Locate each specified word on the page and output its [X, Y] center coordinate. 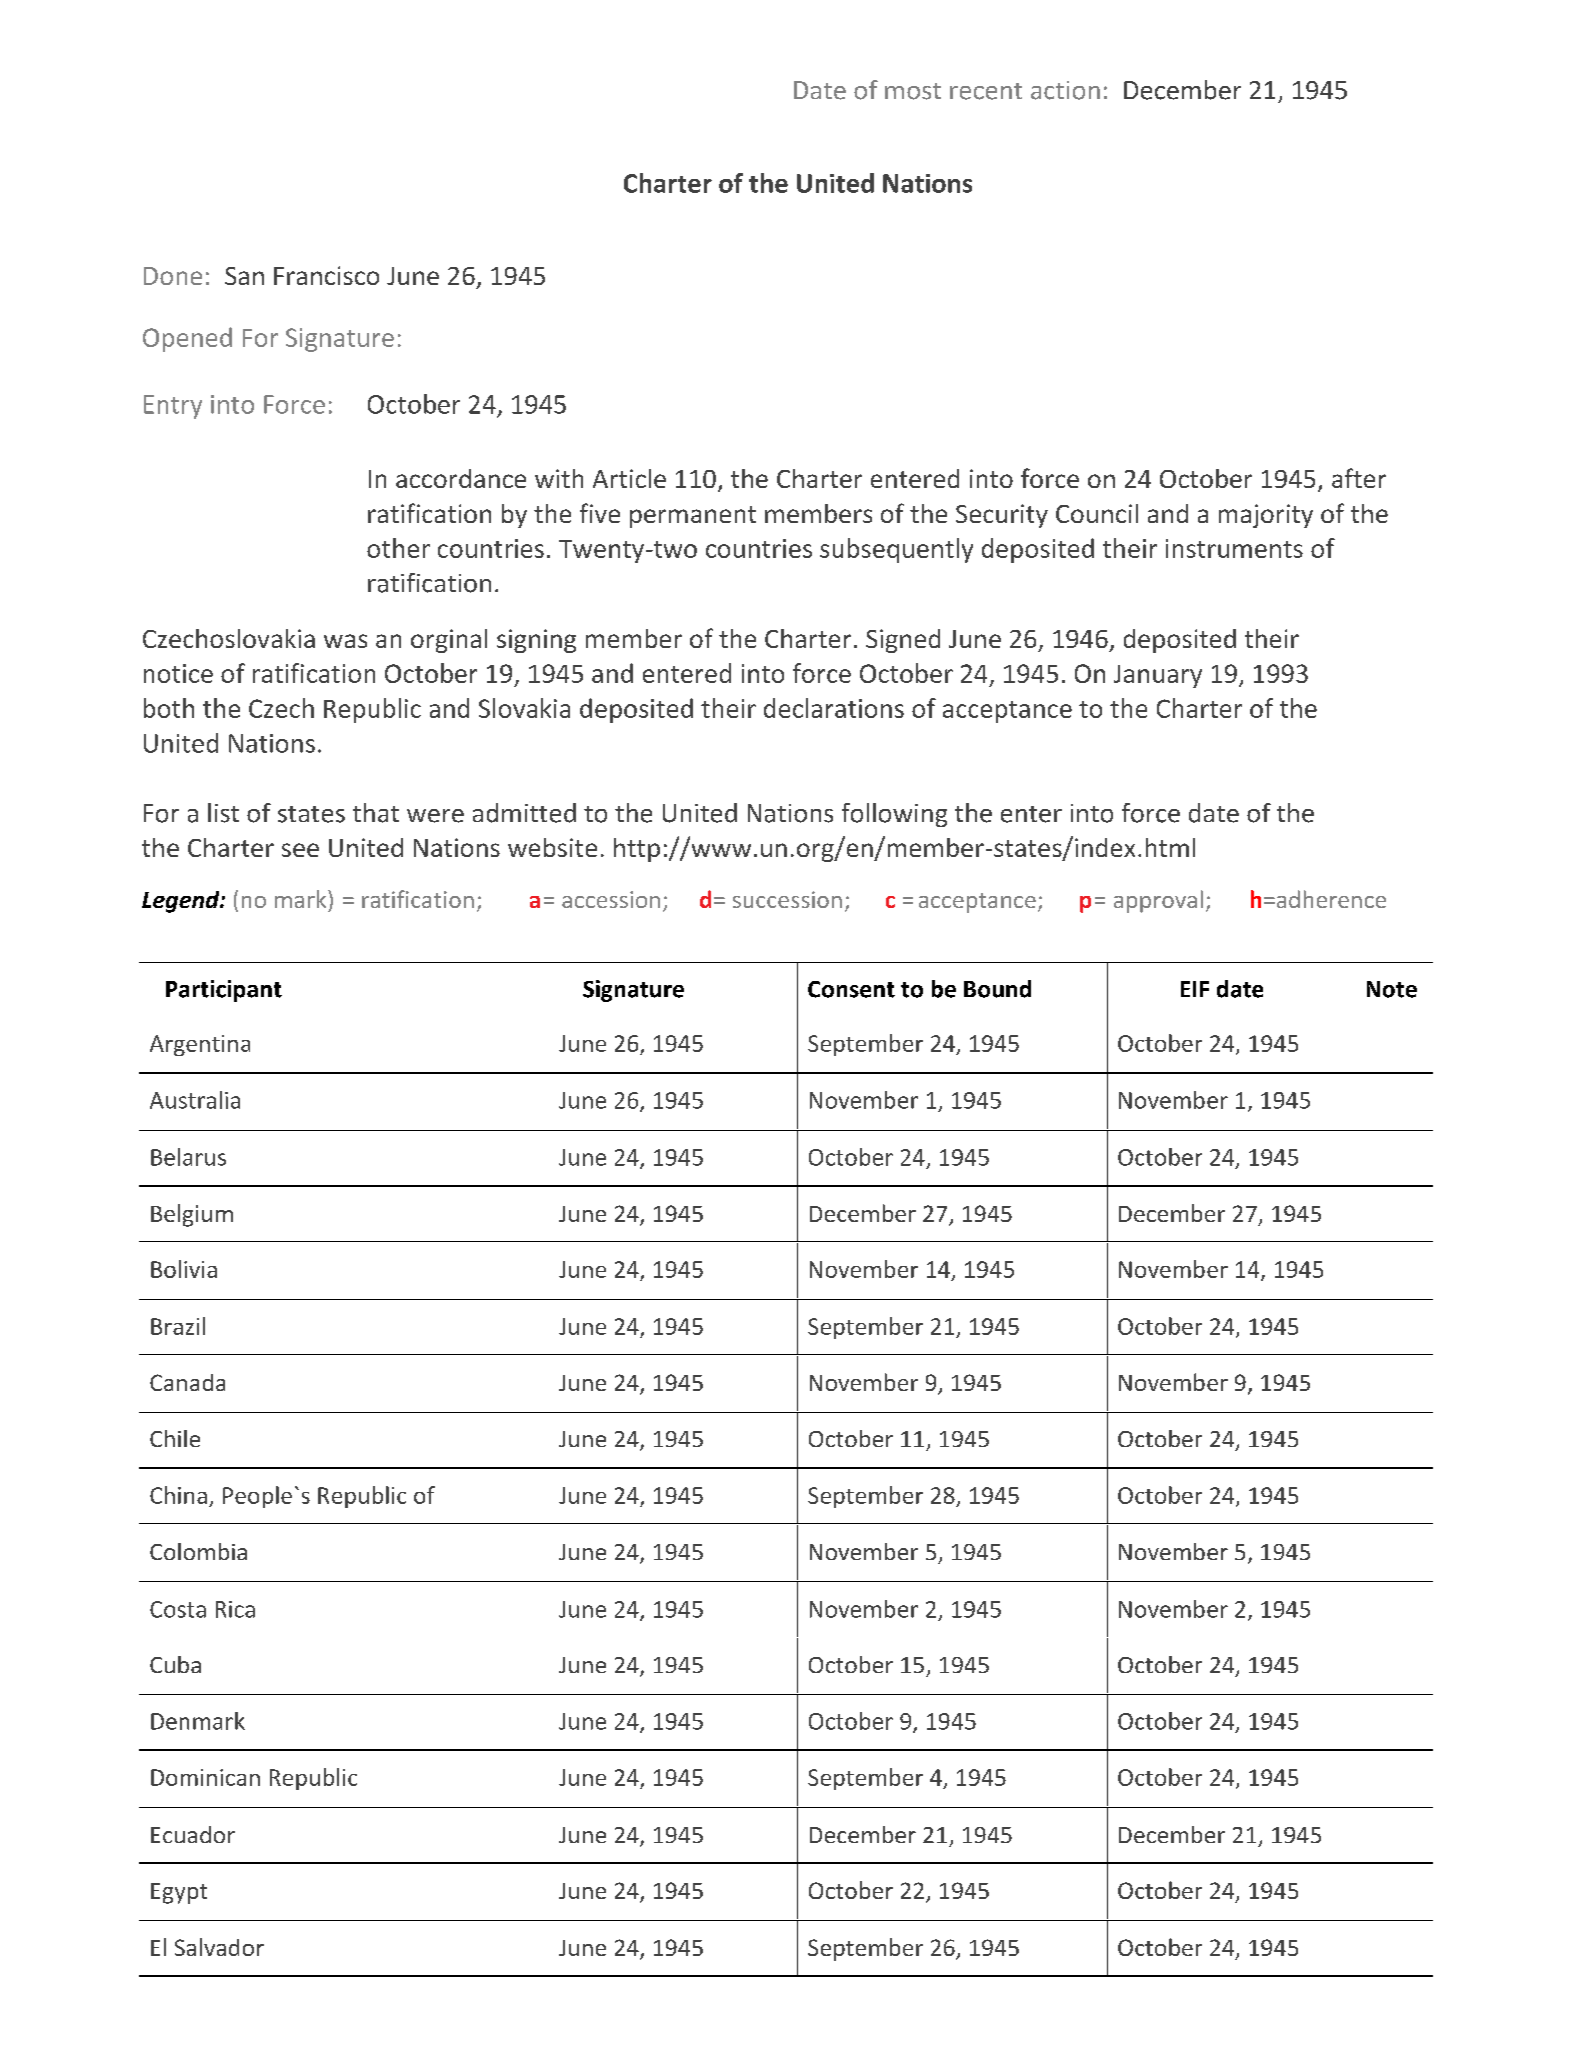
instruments [1234, 548]
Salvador [219, 1947]
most [913, 91]
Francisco [326, 275]
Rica [235, 1609]
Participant [224, 991]
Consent [851, 989]
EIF [1195, 989]
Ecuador [193, 1834]
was [345, 641]
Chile [175, 1438]
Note [1392, 989]
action [1065, 90]
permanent [693, 517]
